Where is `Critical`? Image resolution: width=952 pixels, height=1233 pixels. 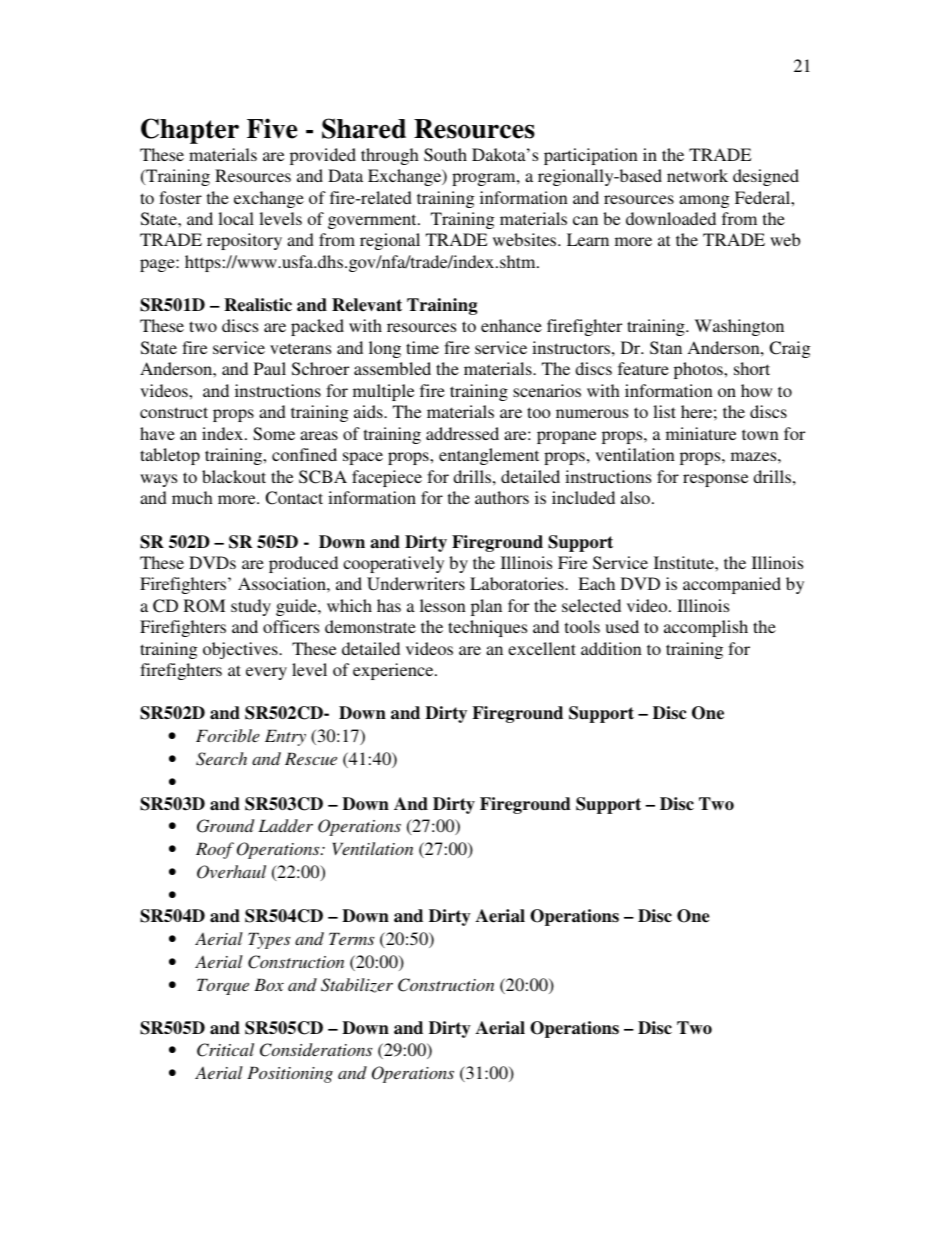
Critical is located at coordinates (225, 1050).
